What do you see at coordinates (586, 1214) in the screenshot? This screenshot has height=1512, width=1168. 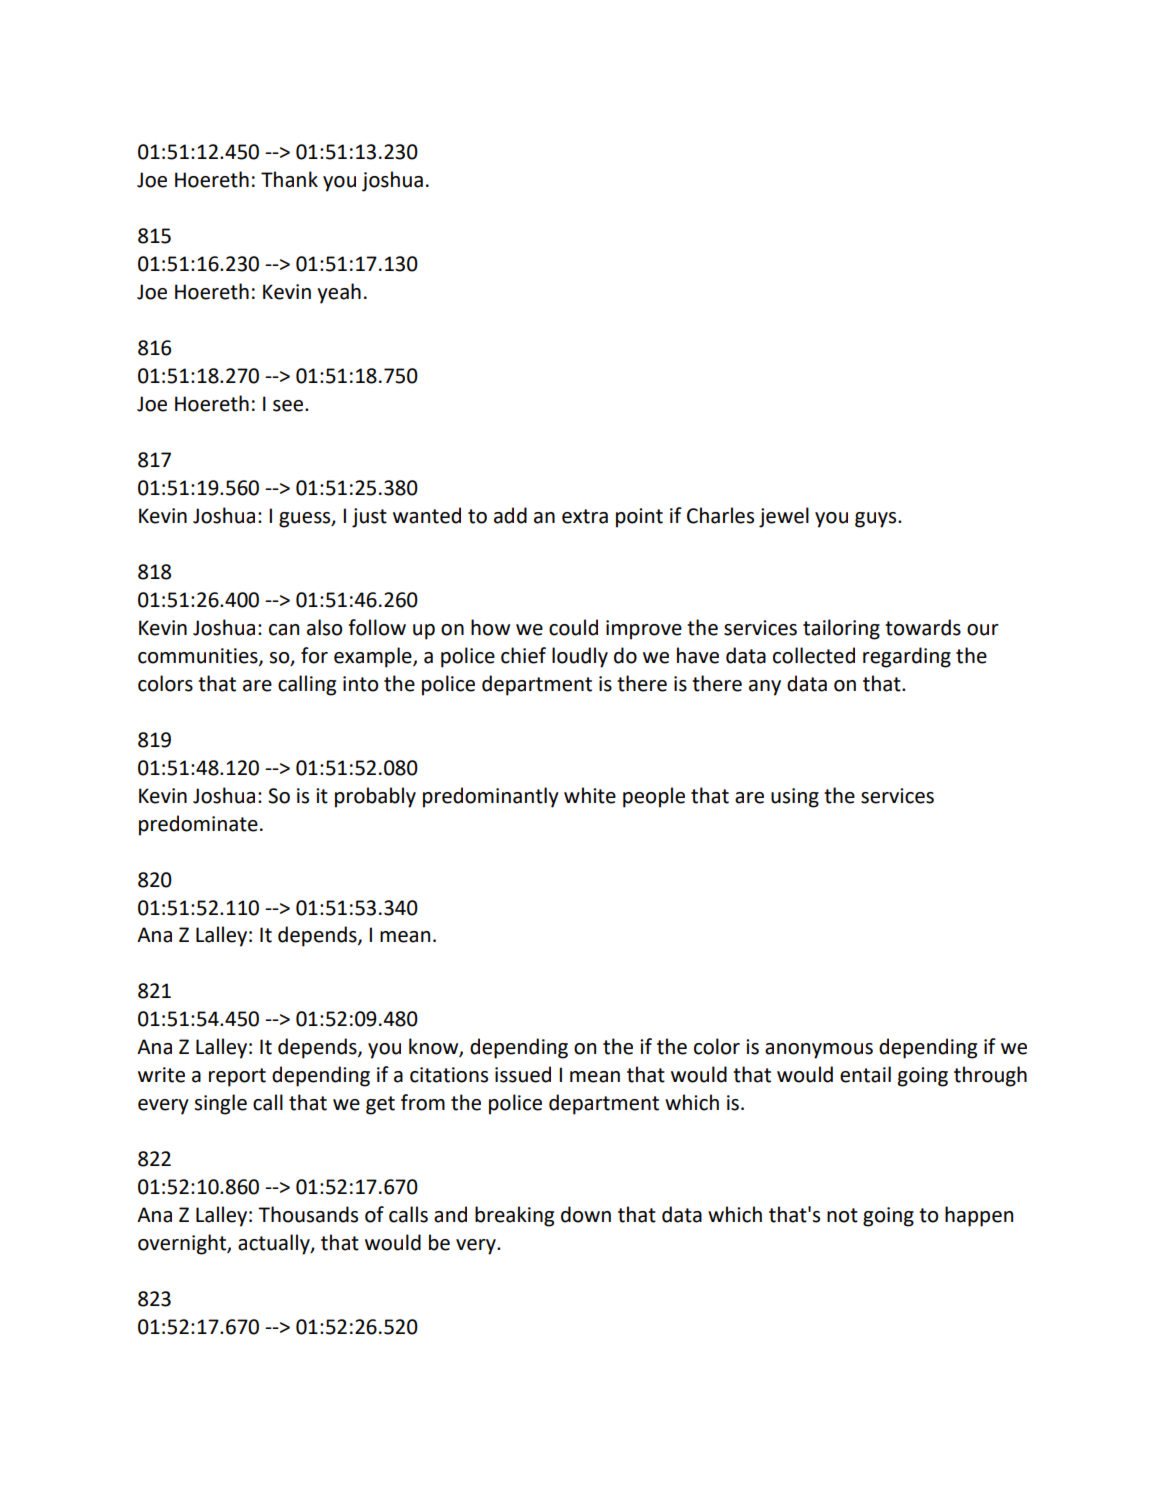 I see `down` at bounding box center [586, 1214].
